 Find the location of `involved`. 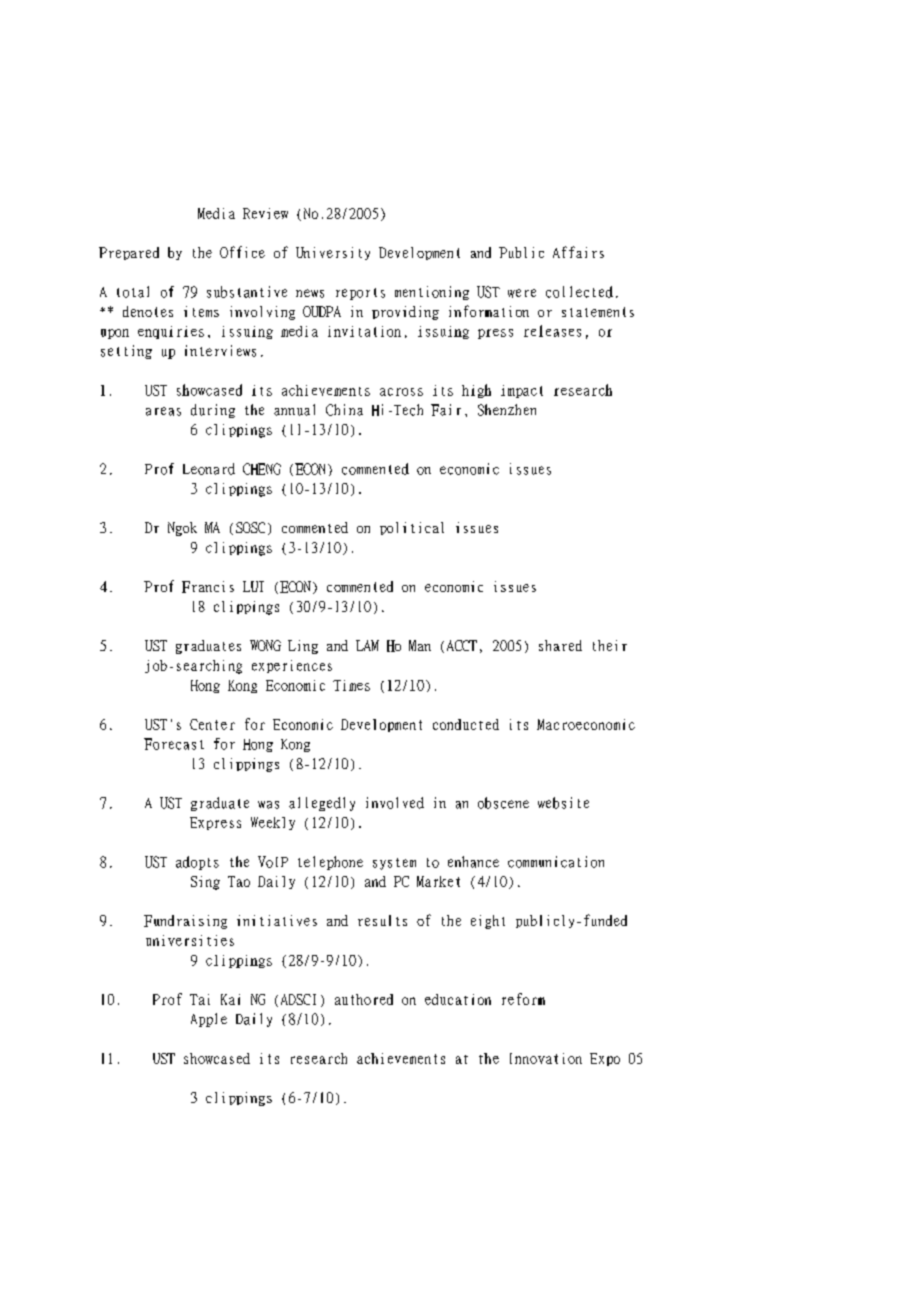

involved is located at coordinates (395, 803).
